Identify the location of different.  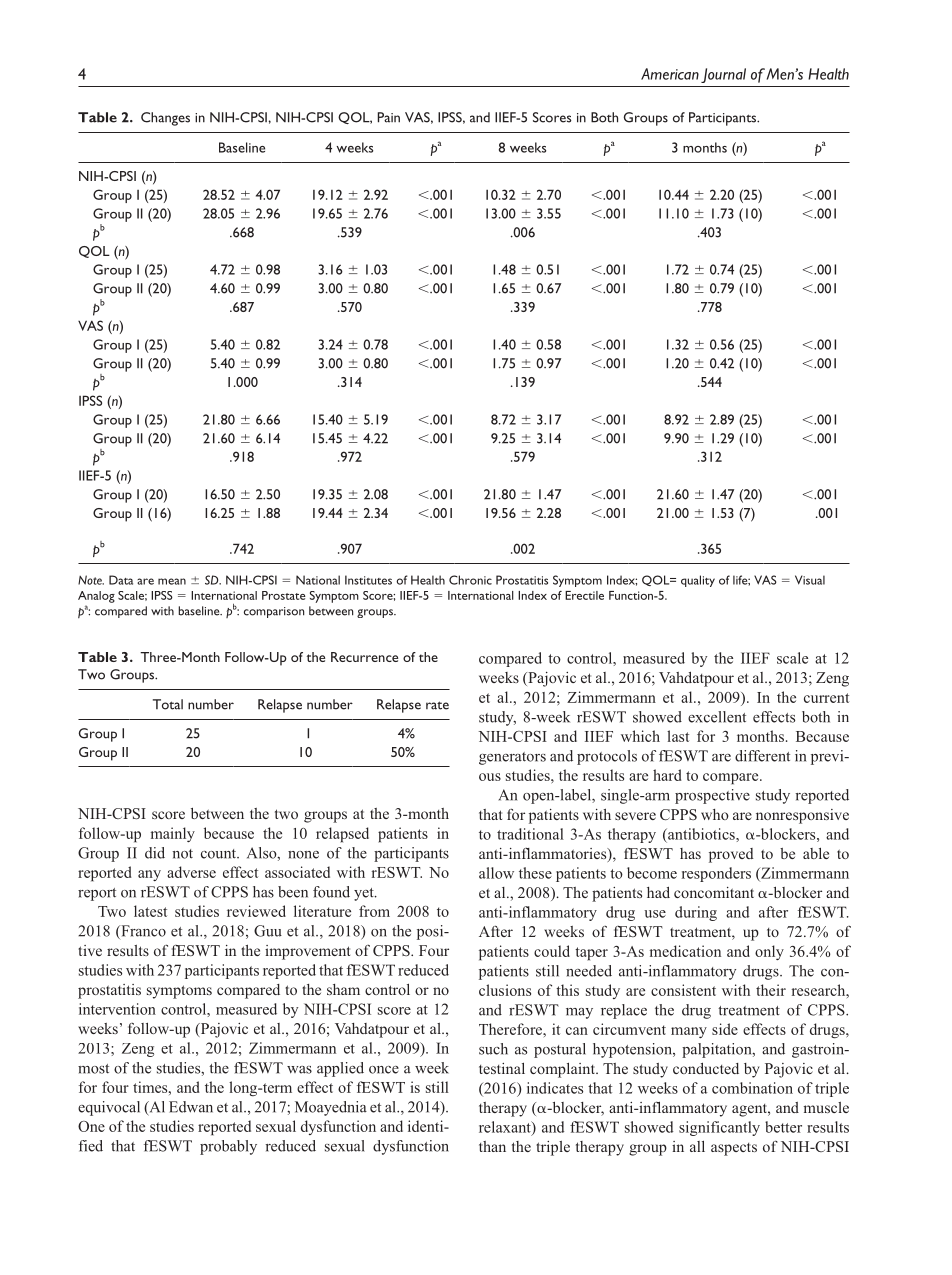
(762, 756).
